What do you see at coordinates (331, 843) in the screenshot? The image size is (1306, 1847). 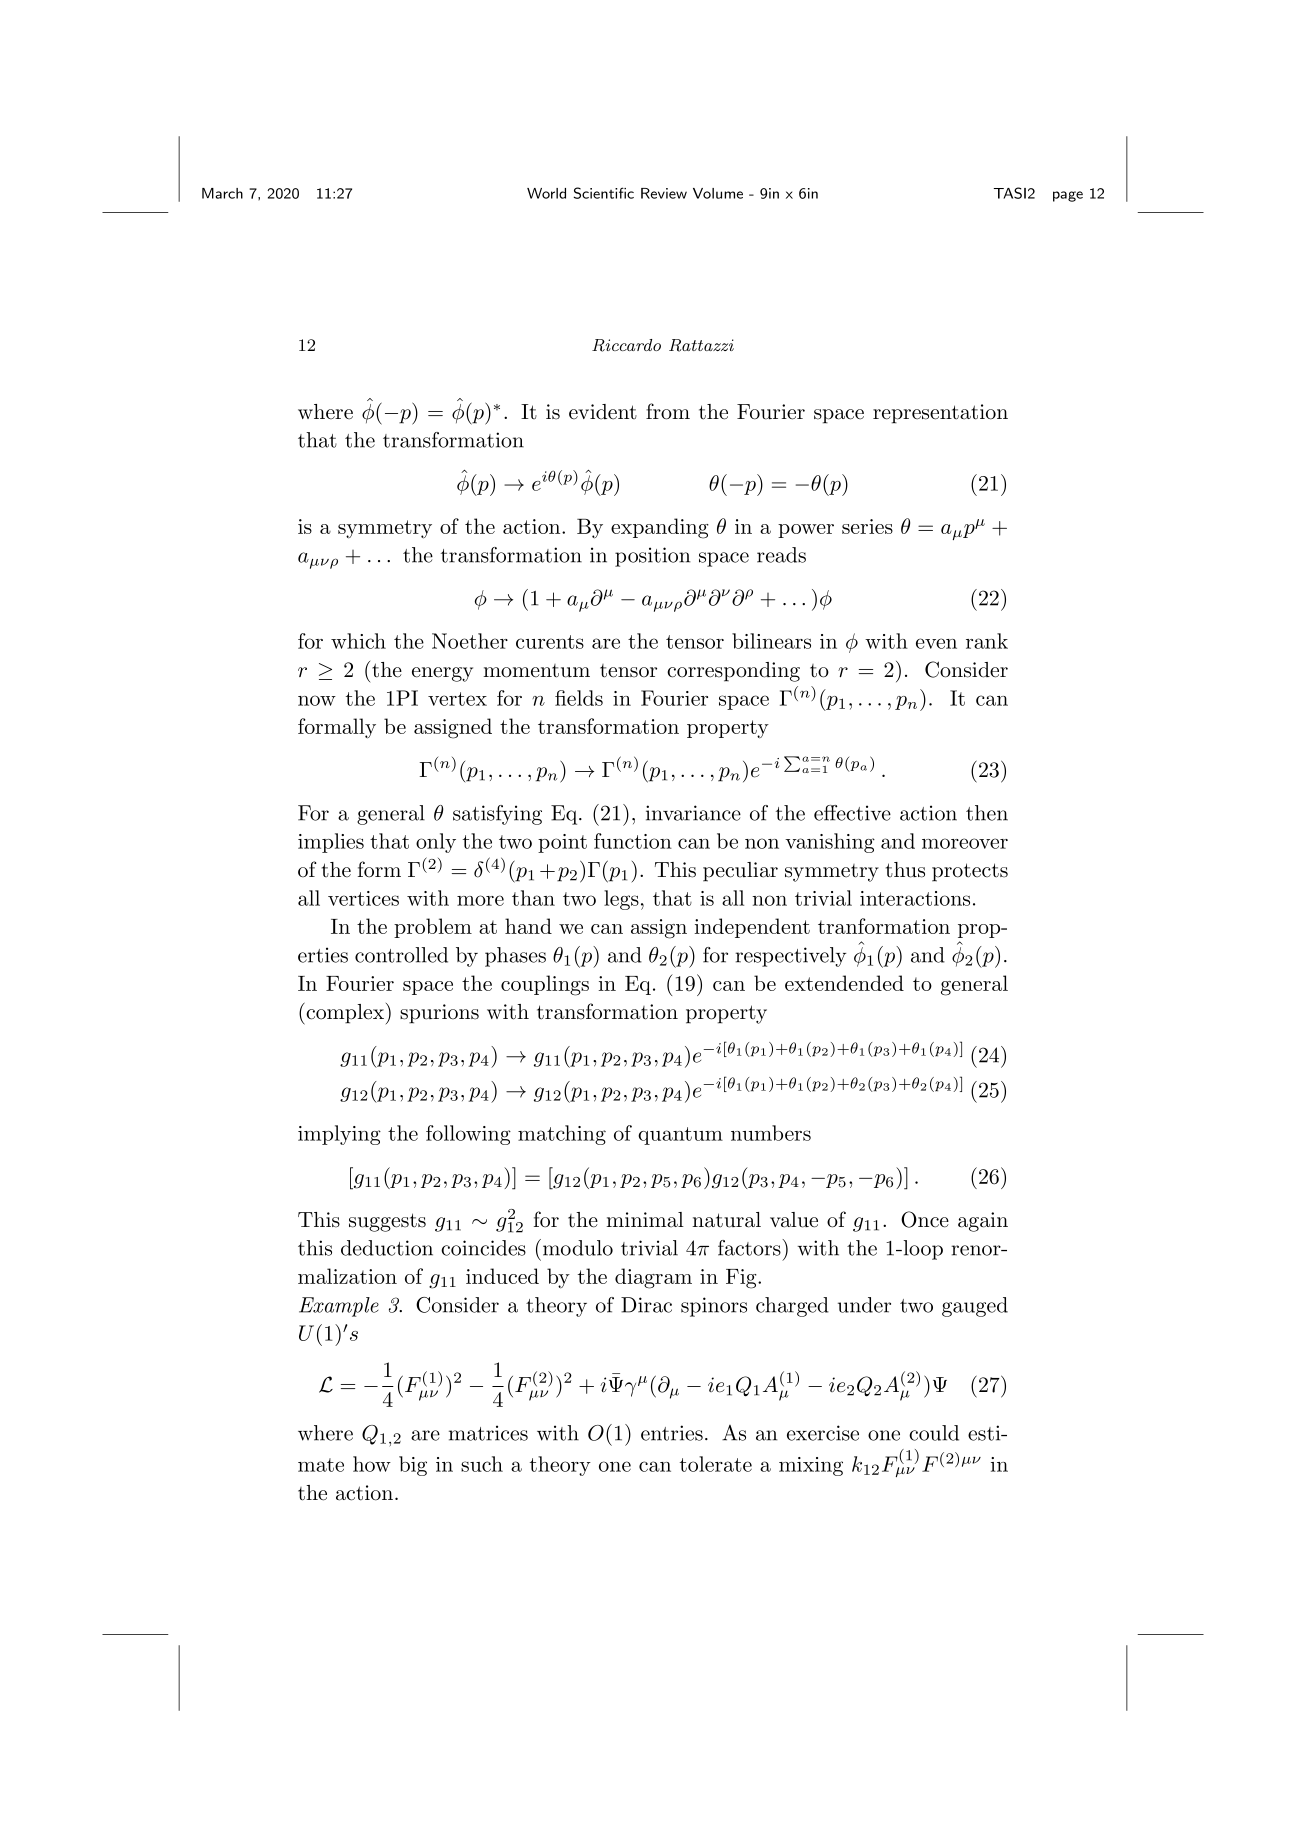 I see `implies` at bounding box center [331, 843].
